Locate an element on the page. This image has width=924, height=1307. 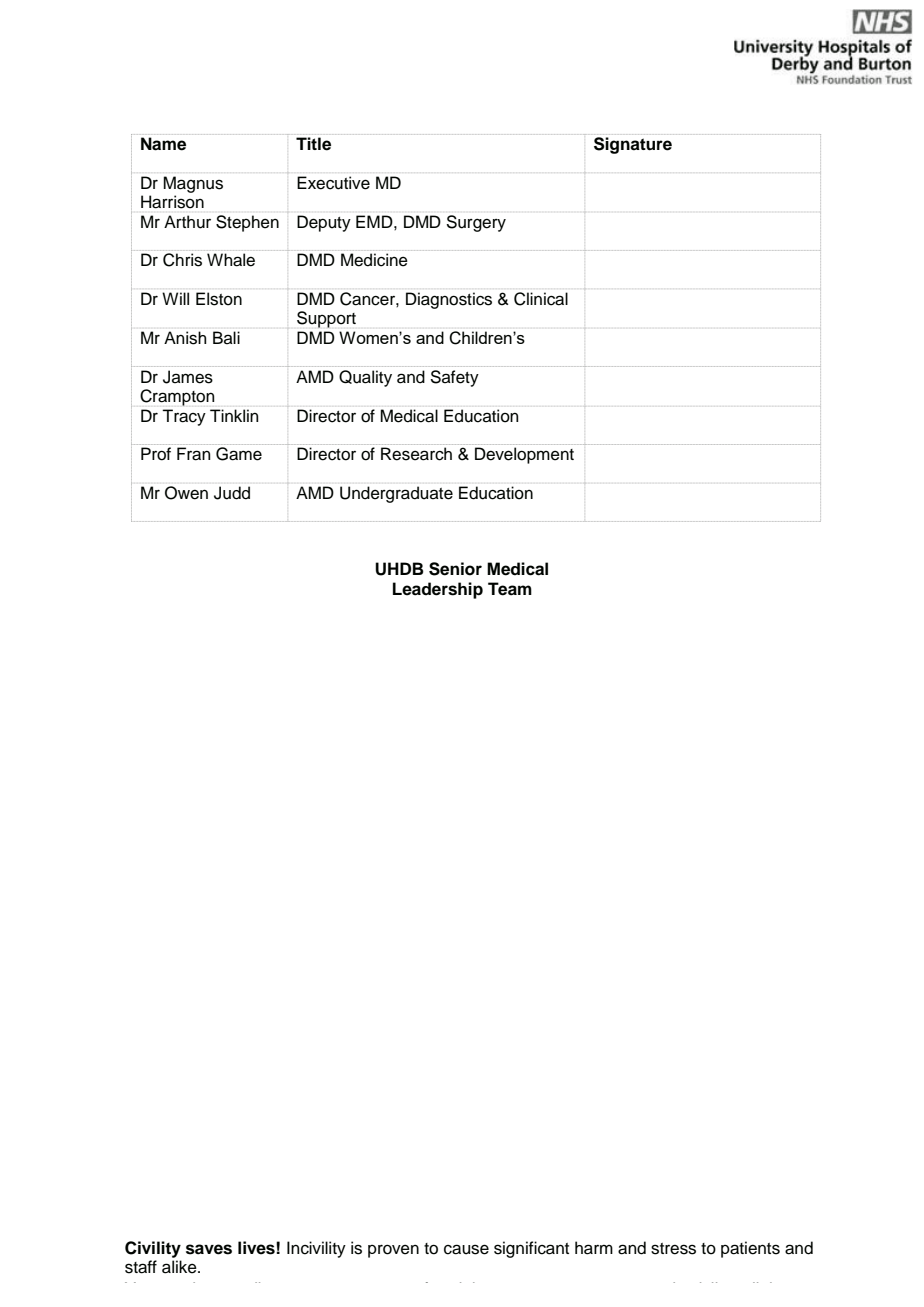
Development is located at coordinates (524, 455).
